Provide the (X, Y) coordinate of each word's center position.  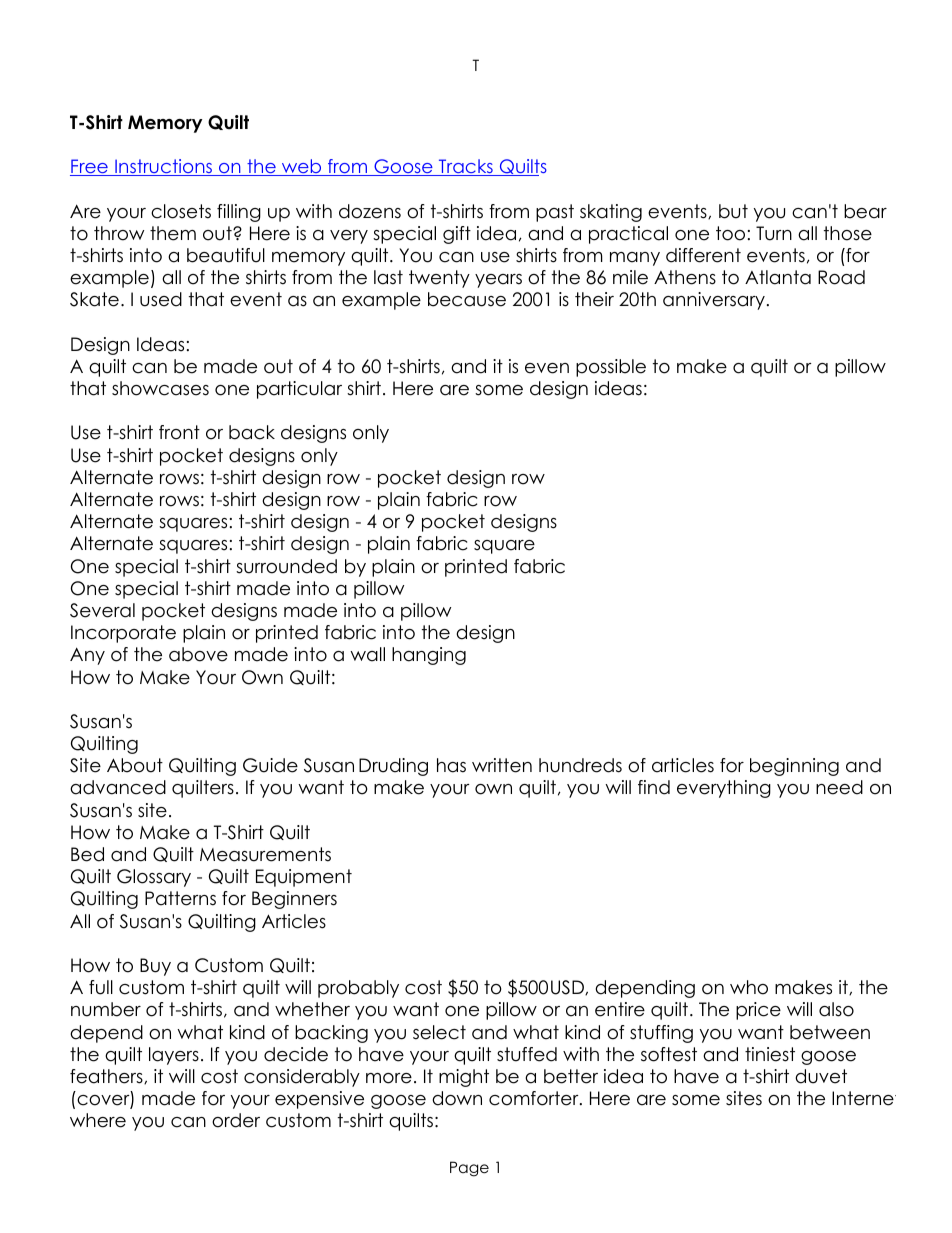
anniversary (714, 301)
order (236, 1120)
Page (469, 1169)
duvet (821, 1076)
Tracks (466, 167)
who (749, 987)
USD (568, 987)
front (179, 432)
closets (181, 211)
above (198, 654)
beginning (794, 767)
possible (611, 368)
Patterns (180, 898)
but (733, 211)
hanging (429, 656)
